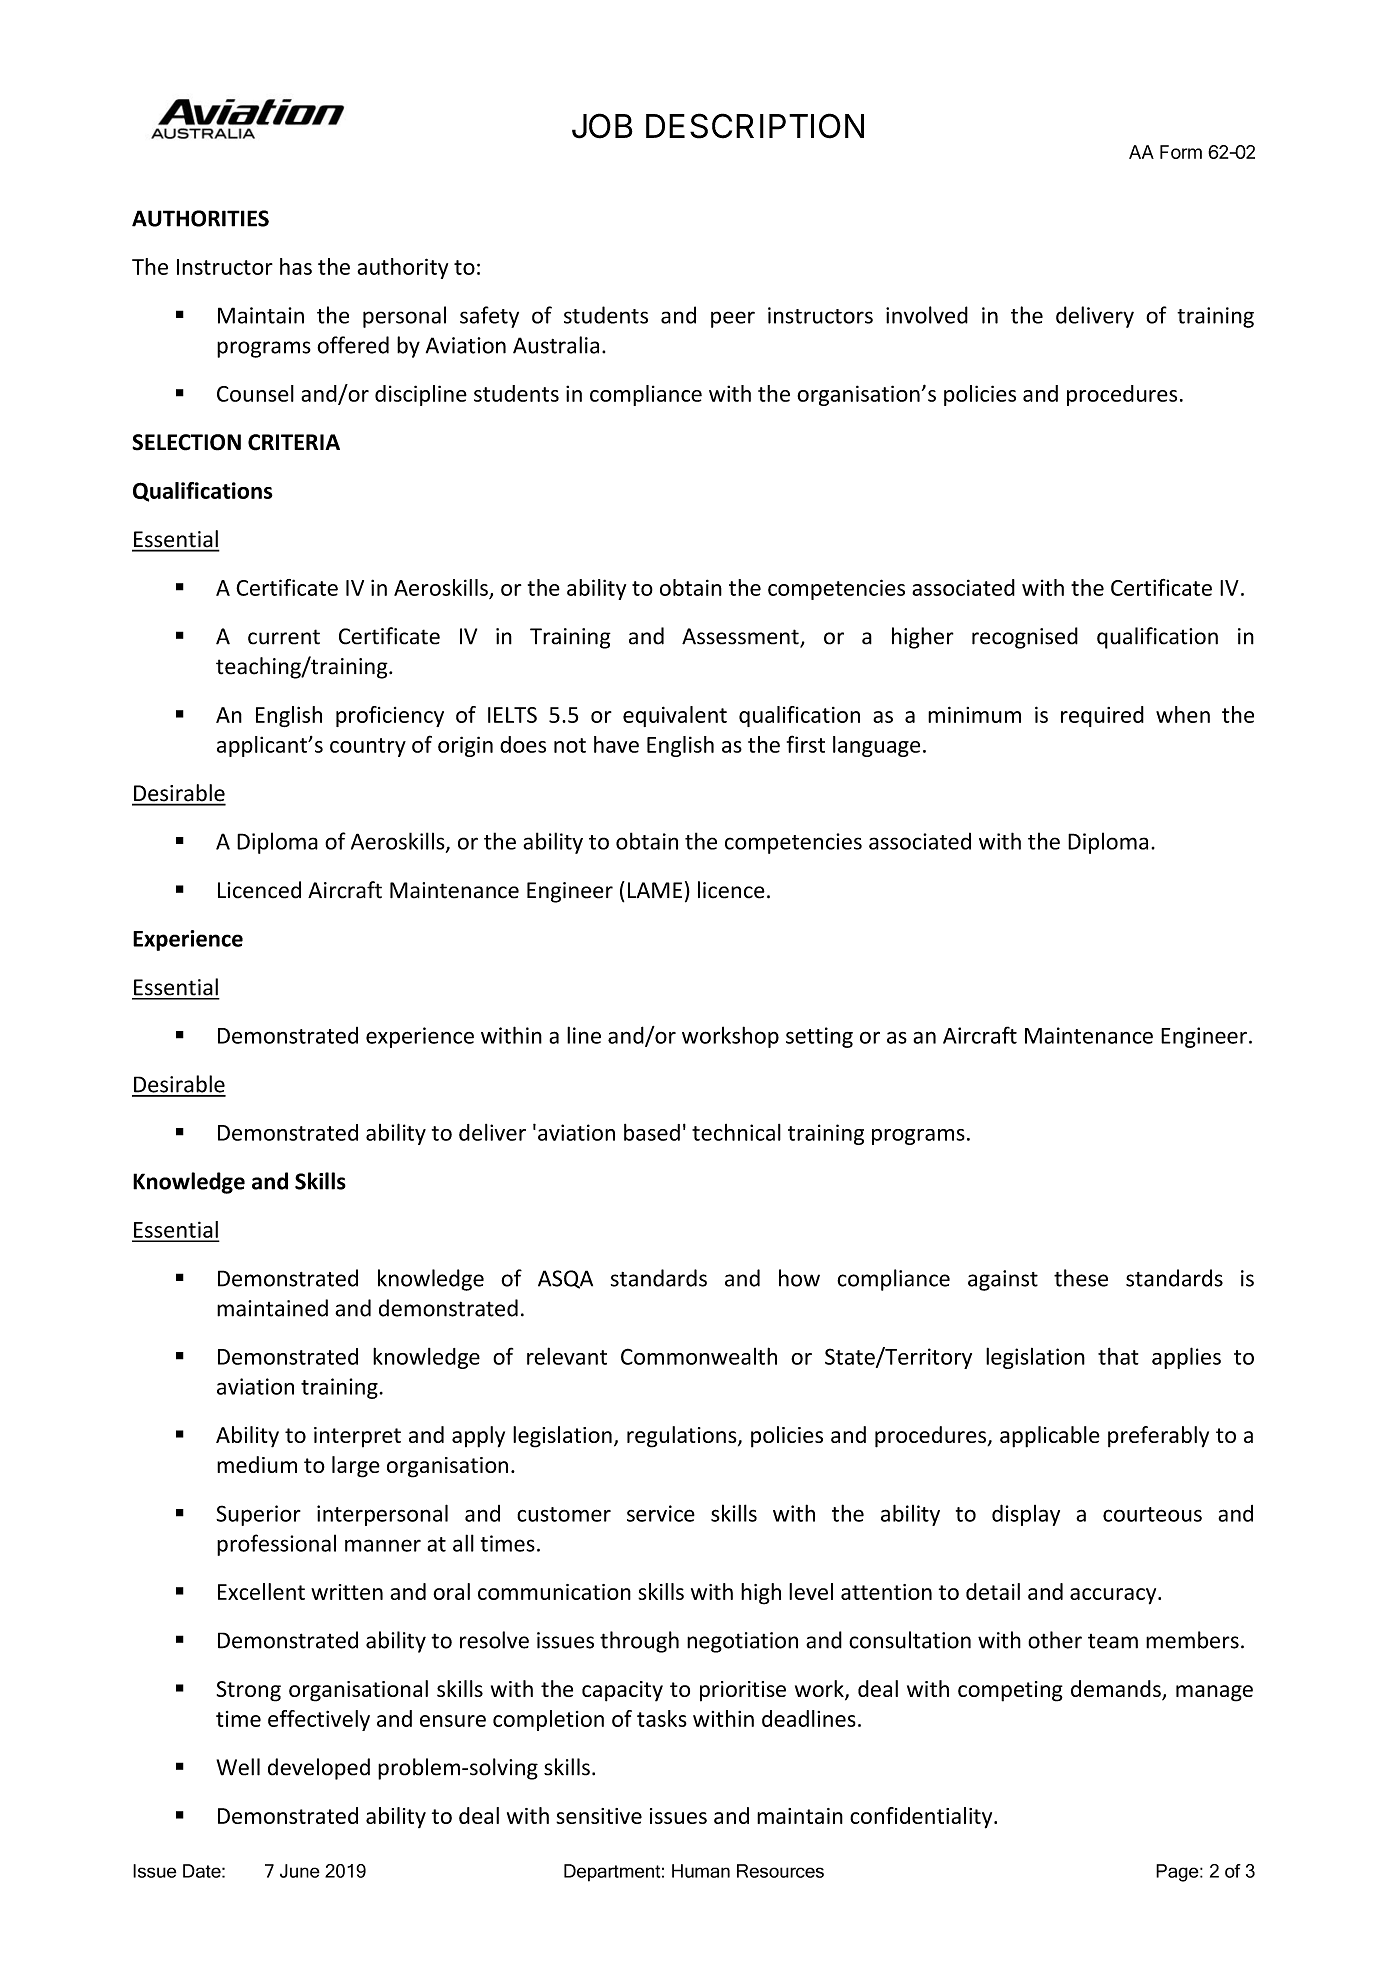 Image resolution: width=1387 pixels, height=1962 pixels. Describe the element at coordinates (741, 637) in the page. I see `Assessment` at that location.
